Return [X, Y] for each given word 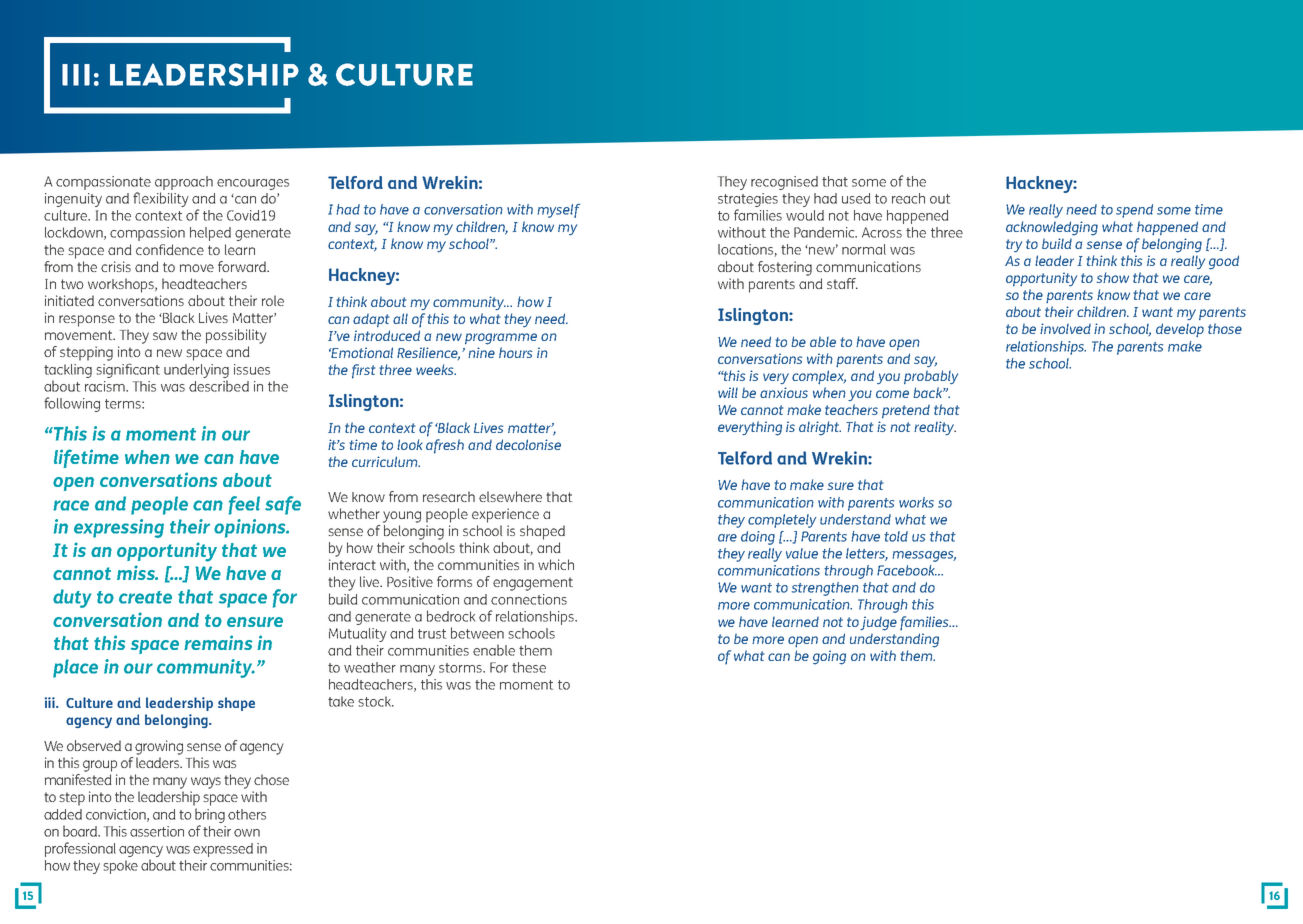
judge [878, 623]
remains [218, 642]
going [829, 657]
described [219, 386]
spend [1134, 211]
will [728, 392]
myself [558, 211]
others [247, 814]
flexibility [161, 199]
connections [529, 599]
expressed [223, 850]
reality [935, 428]
